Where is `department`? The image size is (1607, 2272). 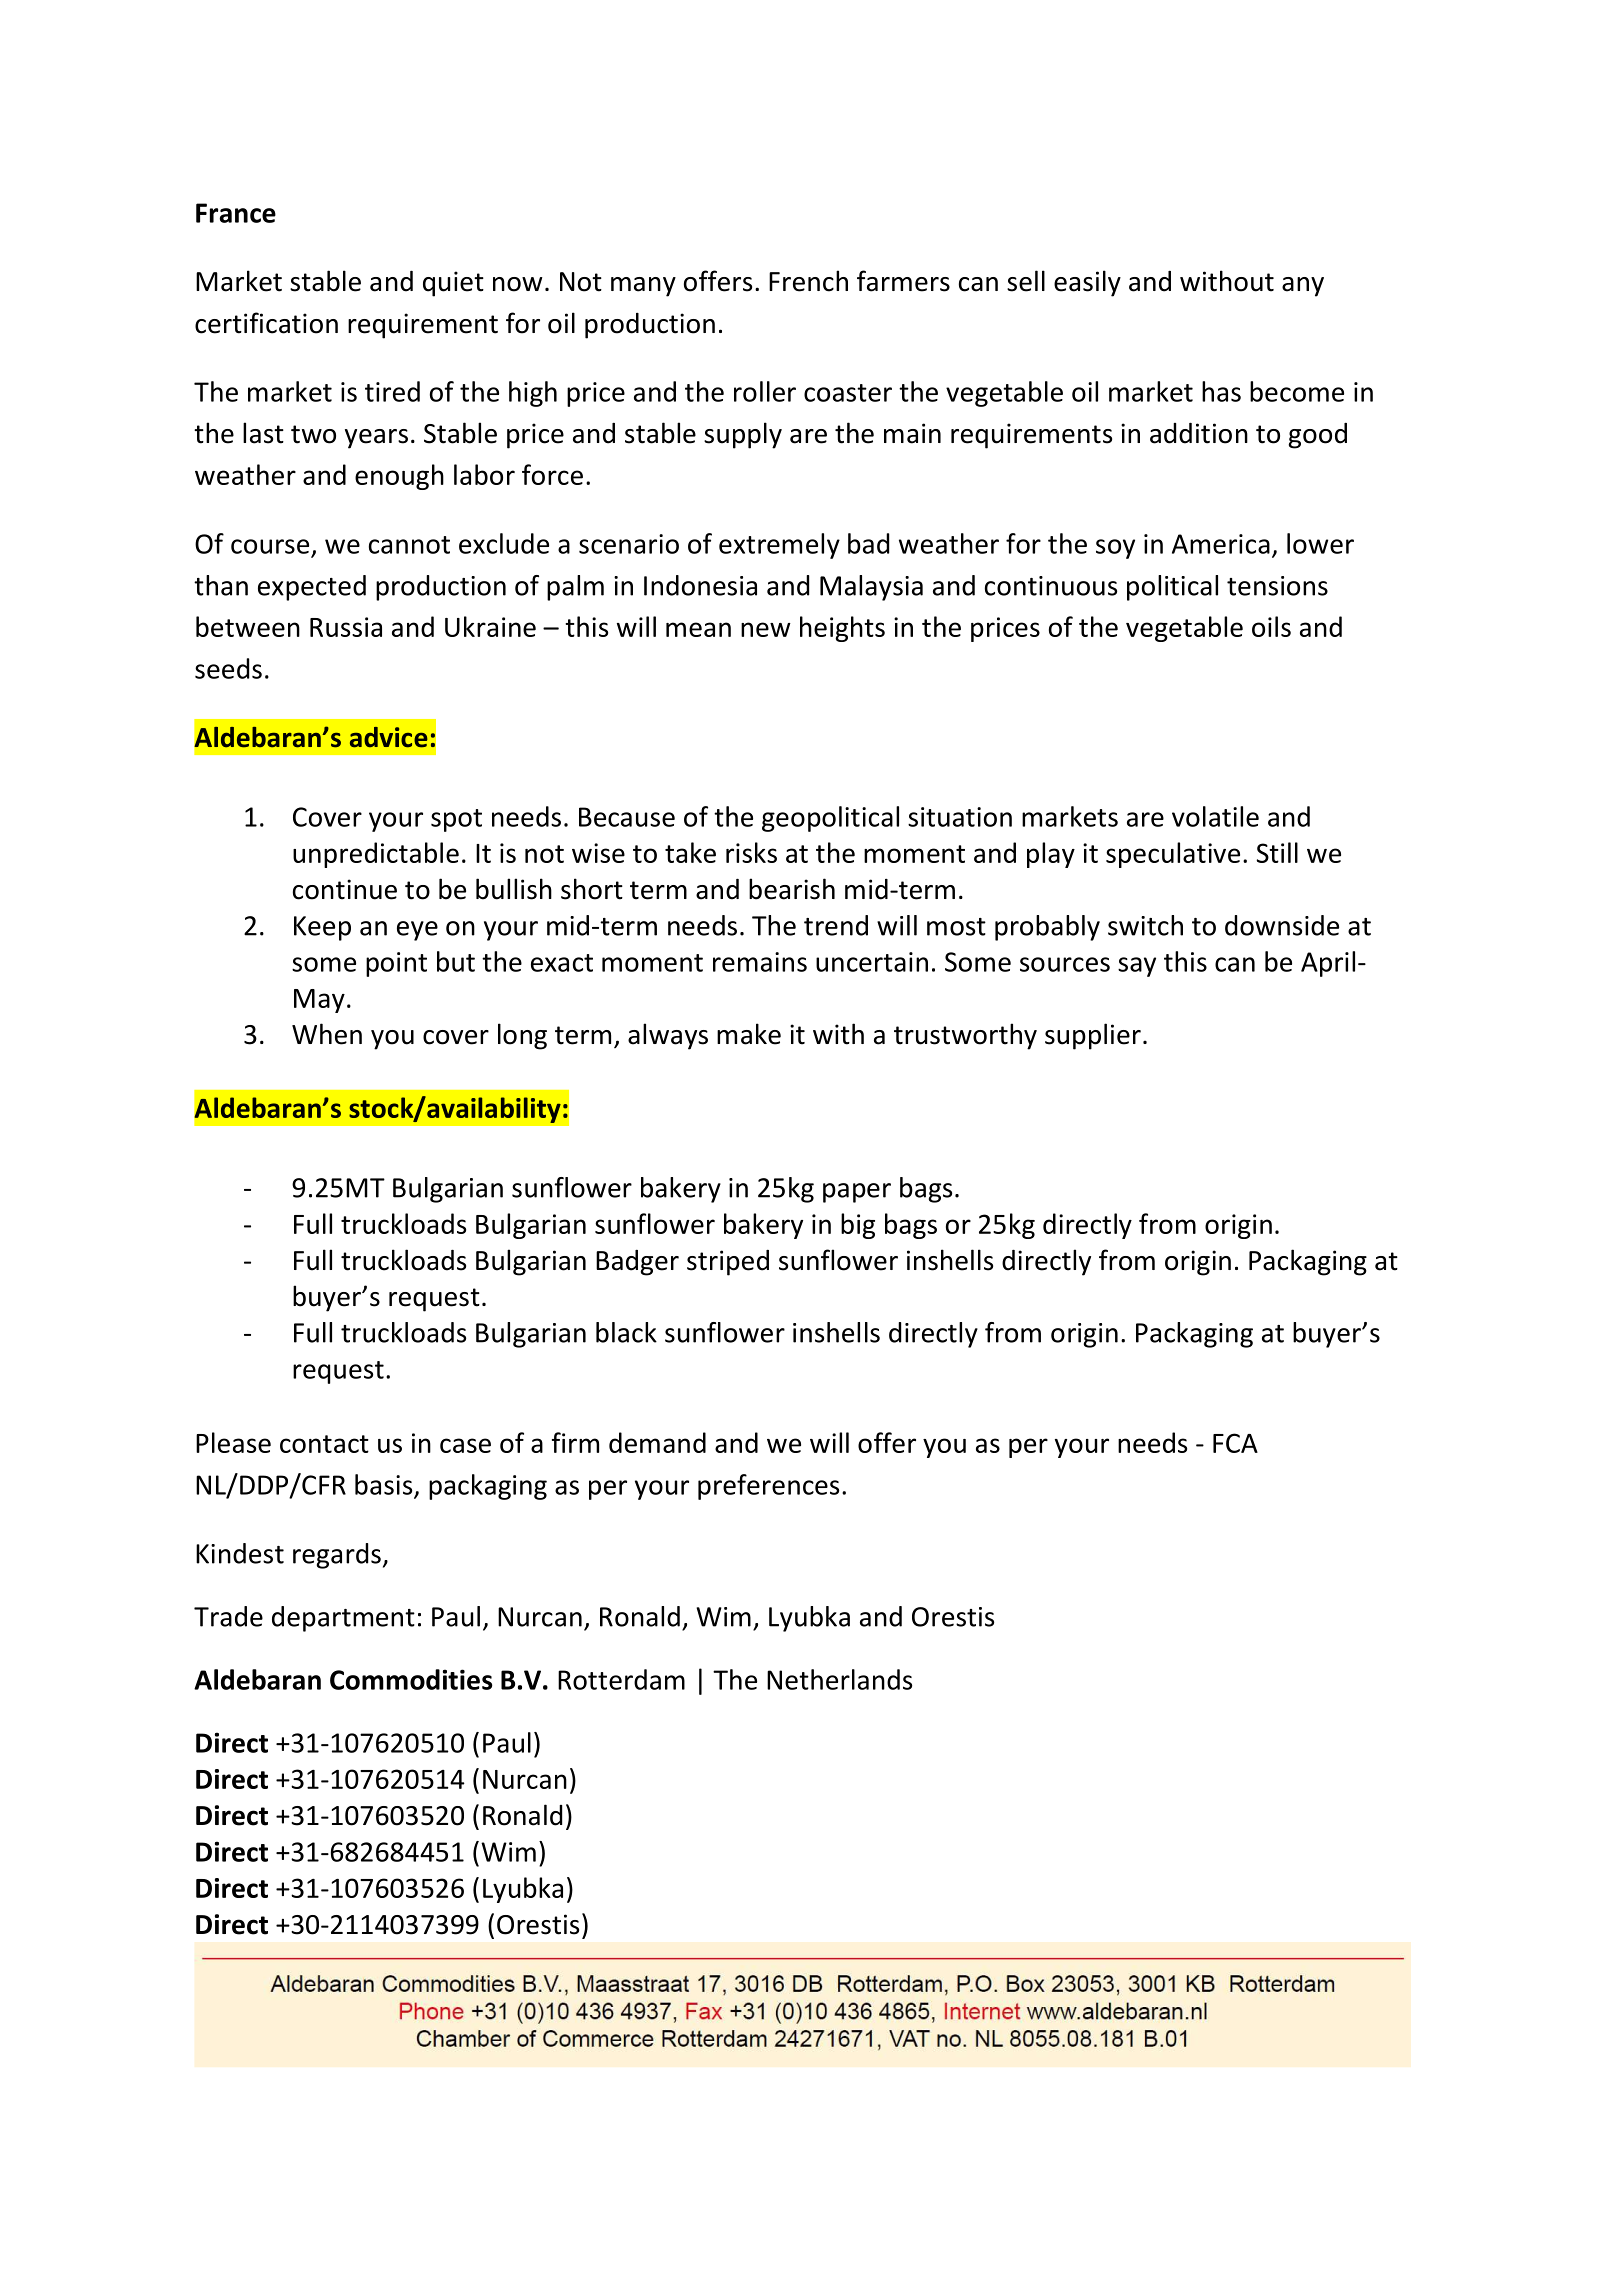
department is located at coordinates (343, 1619).
